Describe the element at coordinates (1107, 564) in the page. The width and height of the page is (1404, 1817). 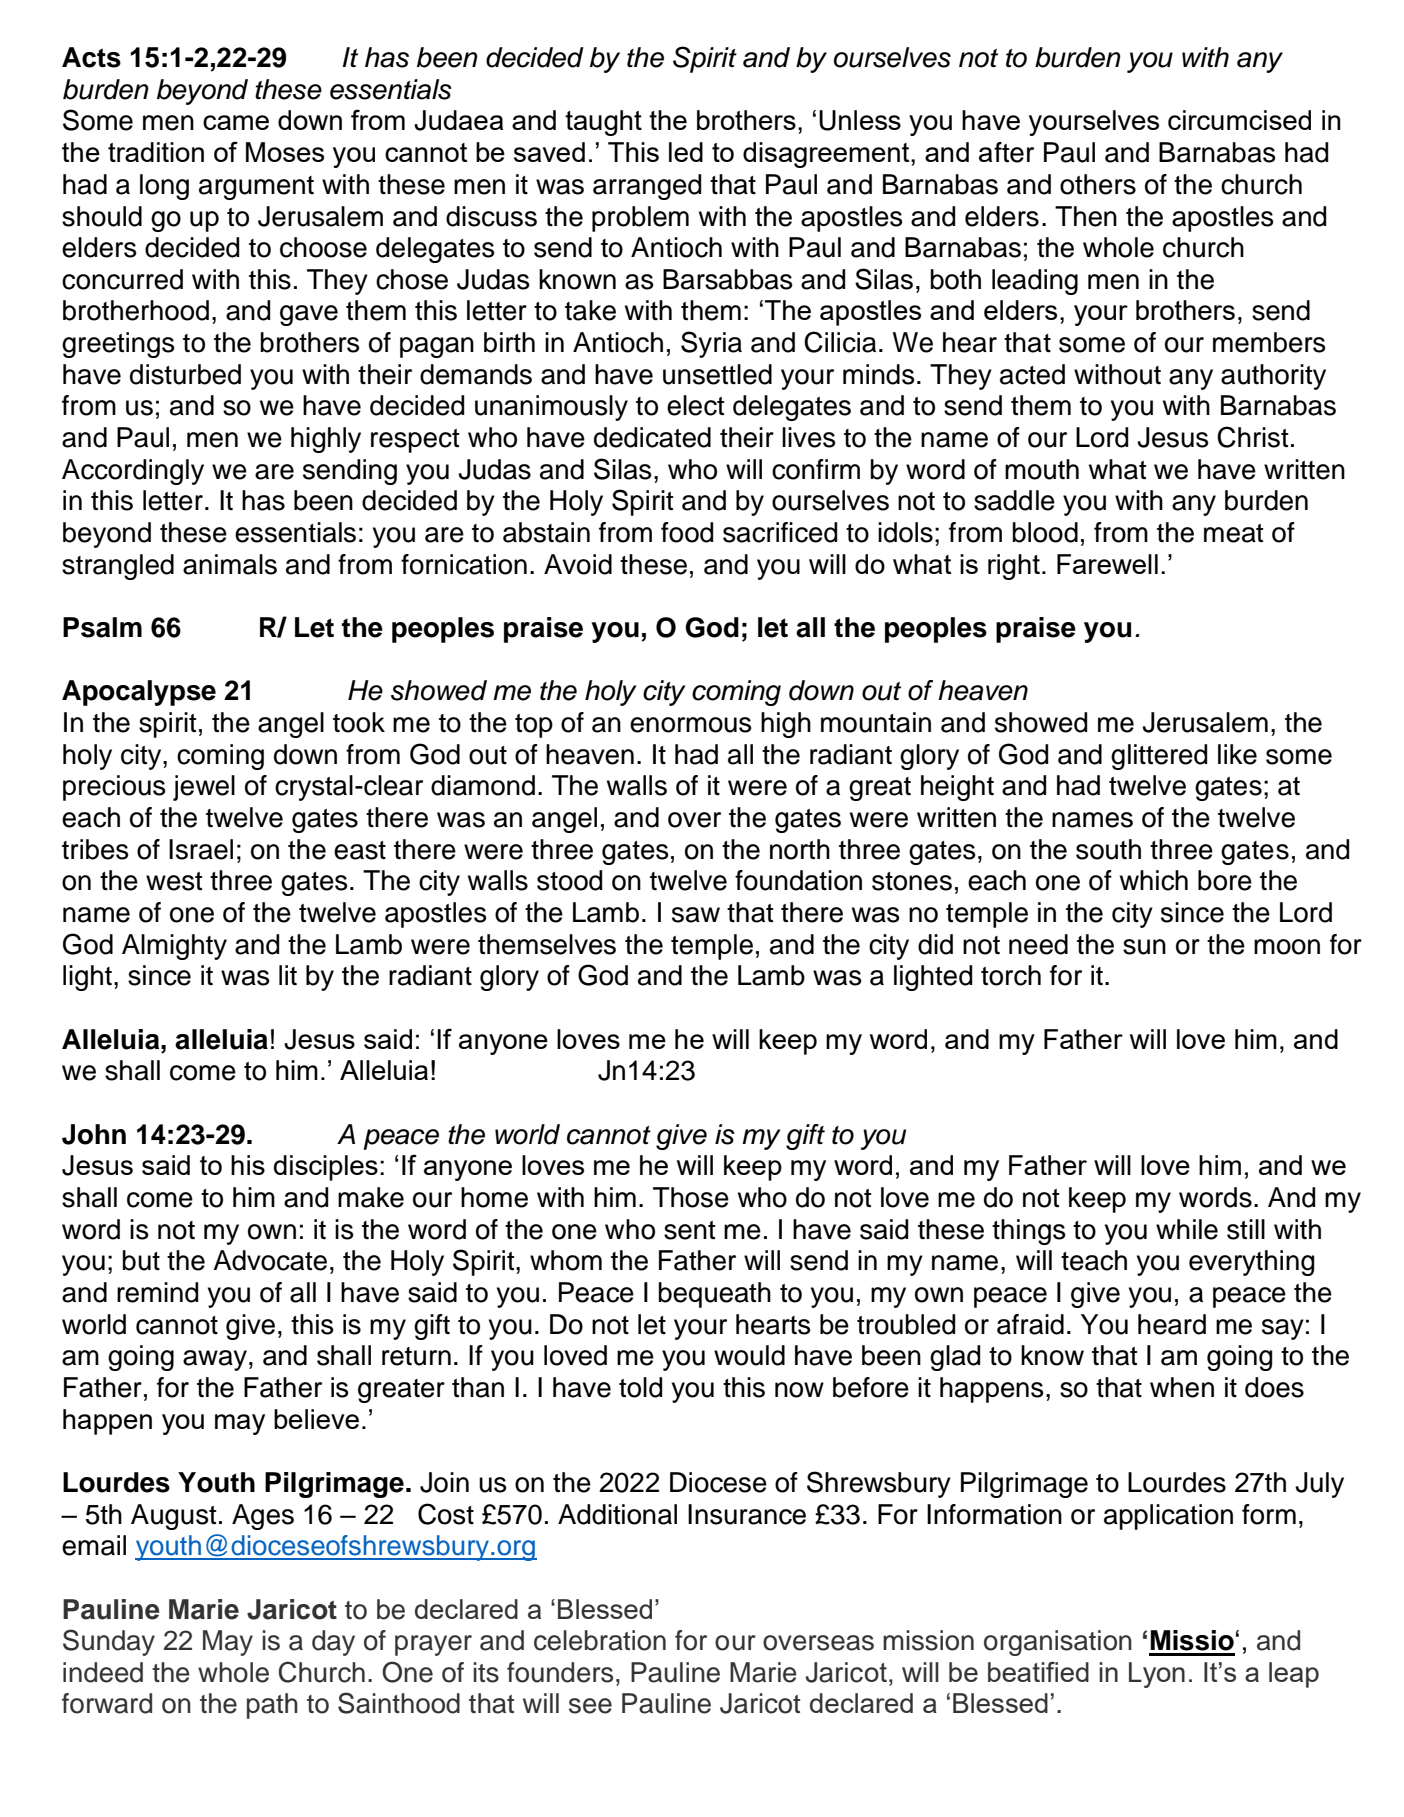
I see `Farewell` at that location.
